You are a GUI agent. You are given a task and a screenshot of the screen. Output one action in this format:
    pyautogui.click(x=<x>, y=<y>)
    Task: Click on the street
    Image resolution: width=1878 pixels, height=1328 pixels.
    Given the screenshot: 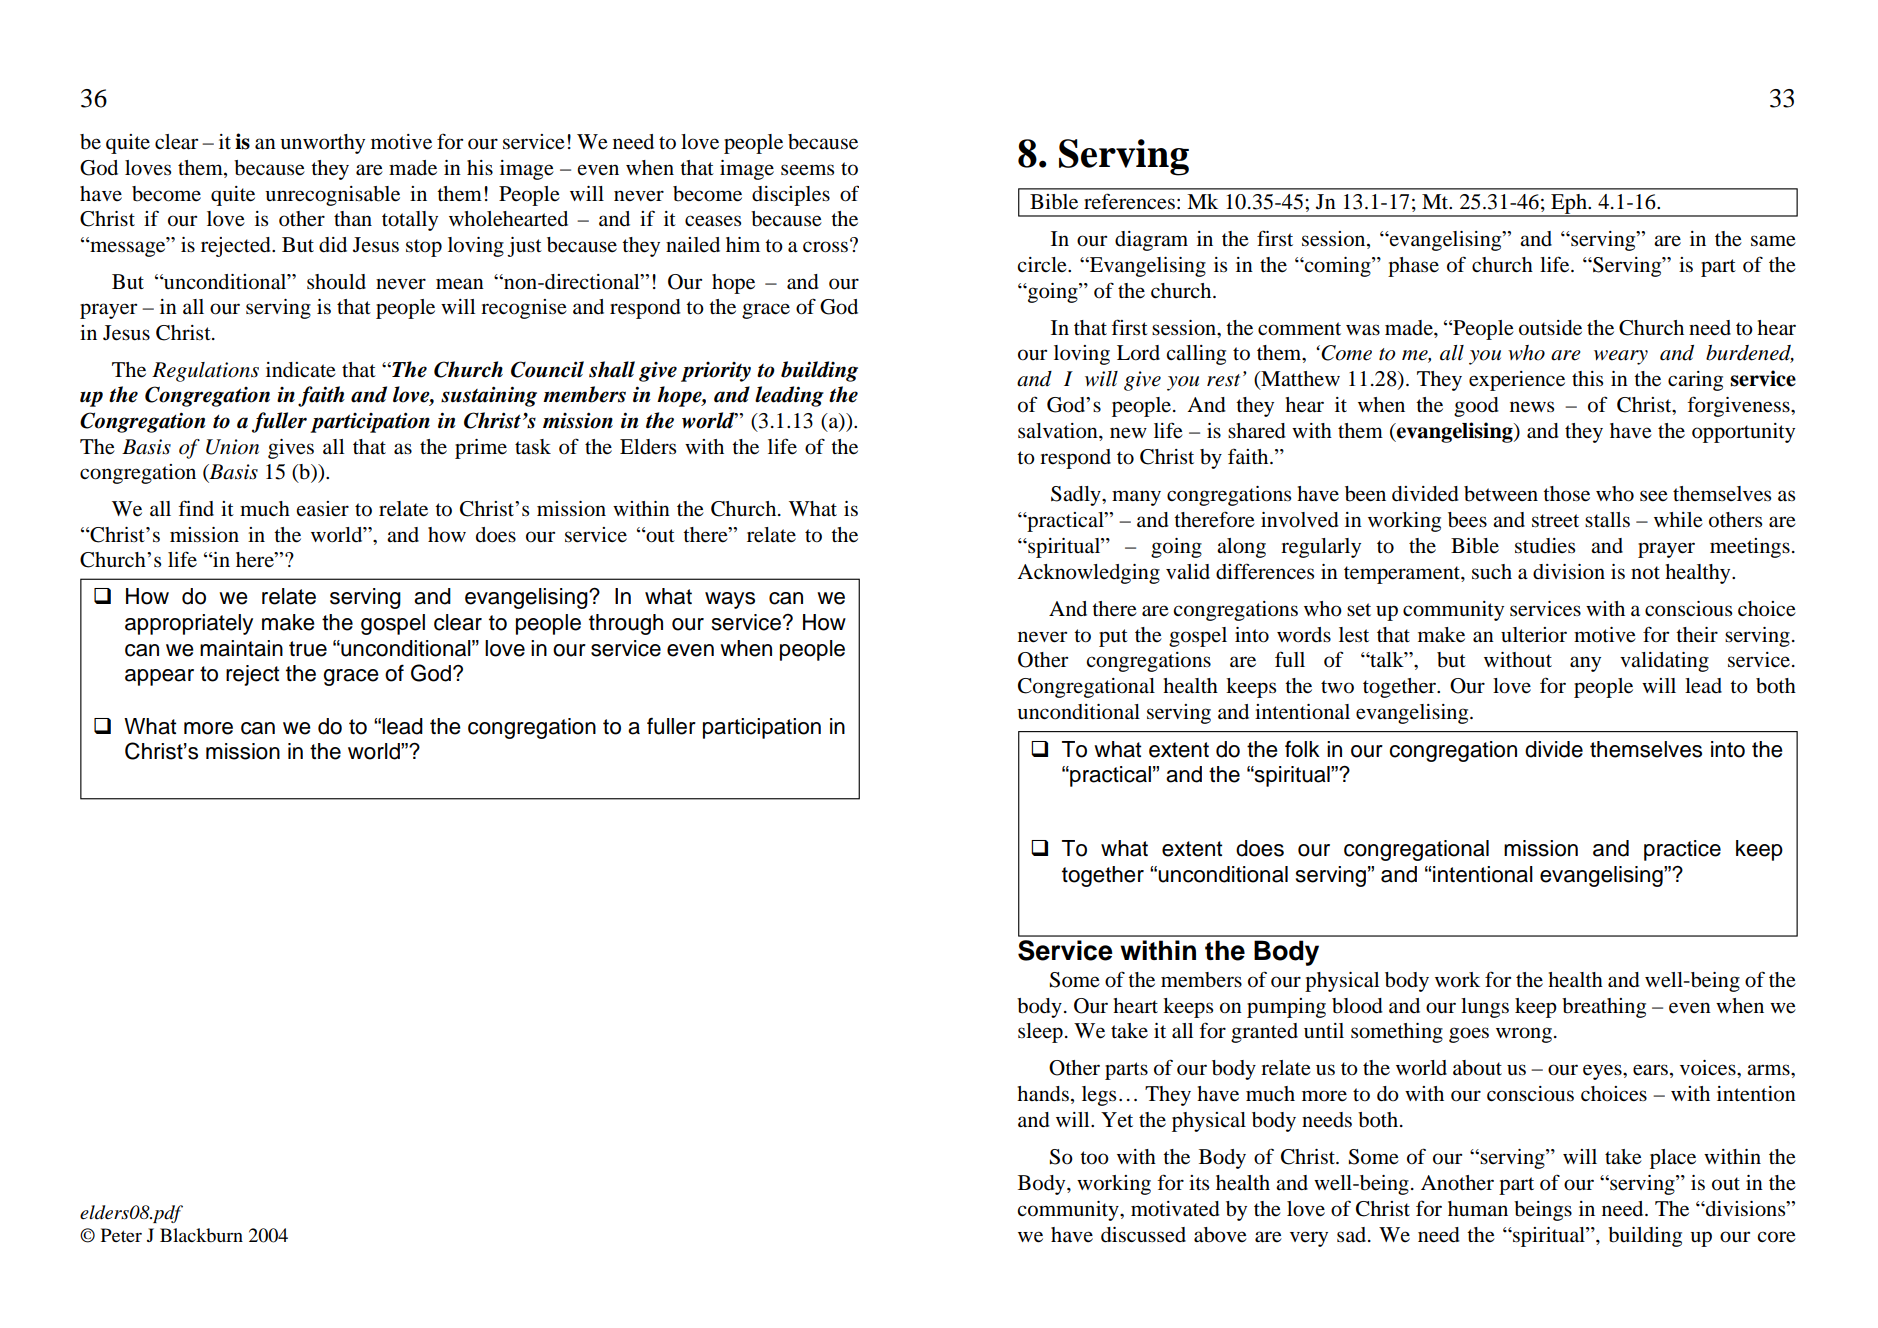 What is the action you would take?
    pyautogui.click(x=1555, y=521)
